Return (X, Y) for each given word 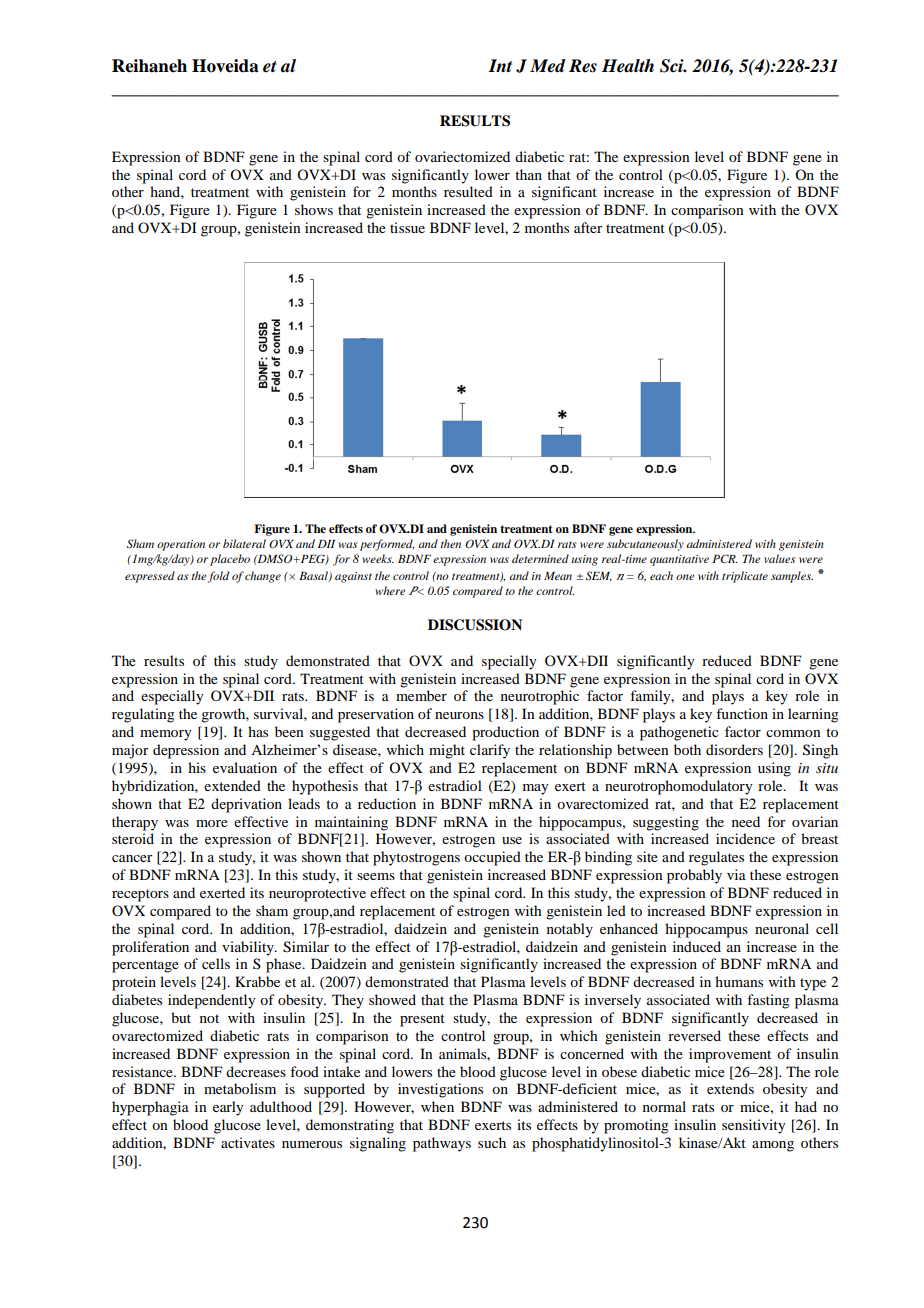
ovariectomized (462, 156)
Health (628, 66)
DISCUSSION (475, 625)
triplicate (745, 577)
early (228, 1108)
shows (314, 209)
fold (218, 577)
